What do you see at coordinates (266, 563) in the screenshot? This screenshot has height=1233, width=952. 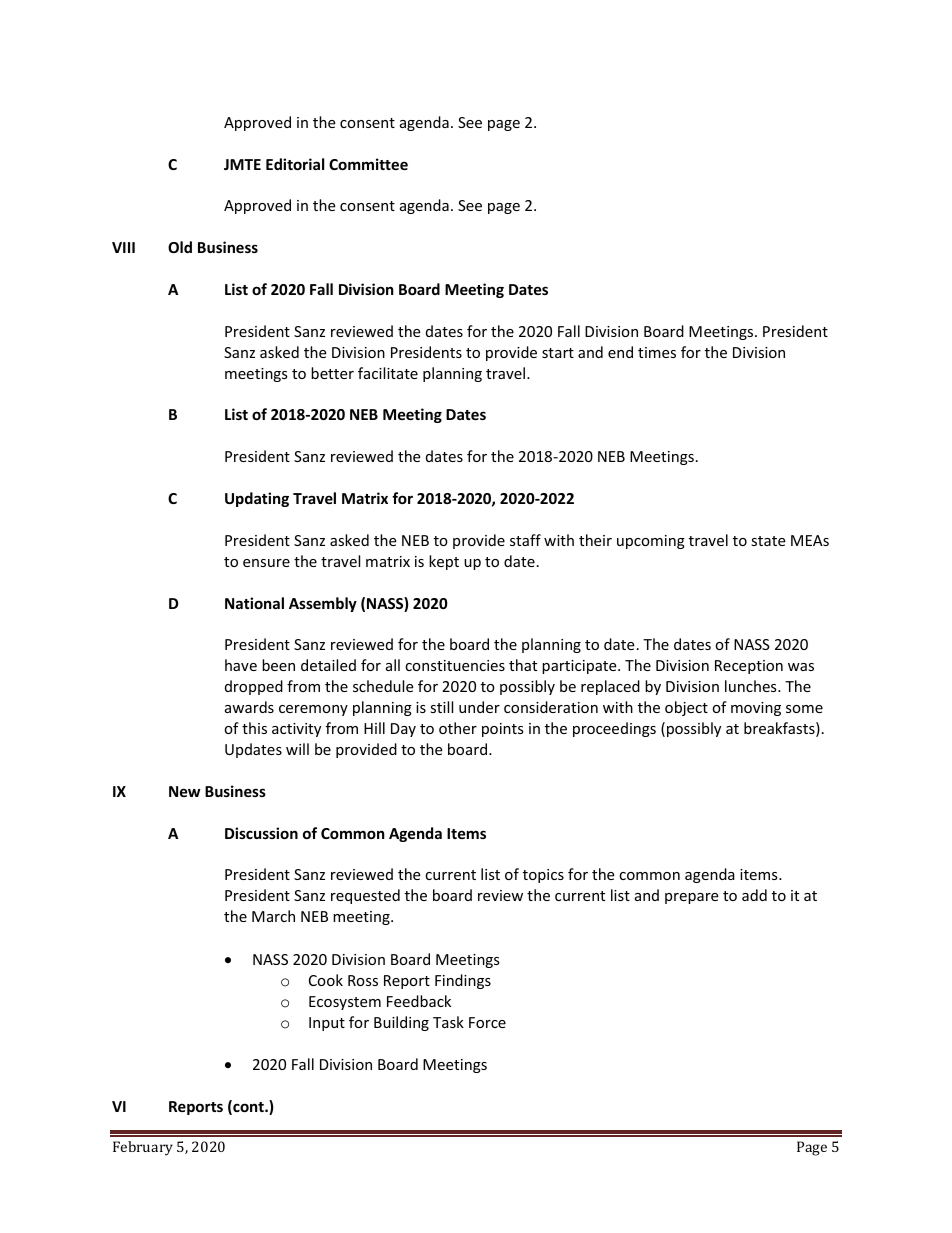 I see `ensure` at bounding box center [266, 563].
